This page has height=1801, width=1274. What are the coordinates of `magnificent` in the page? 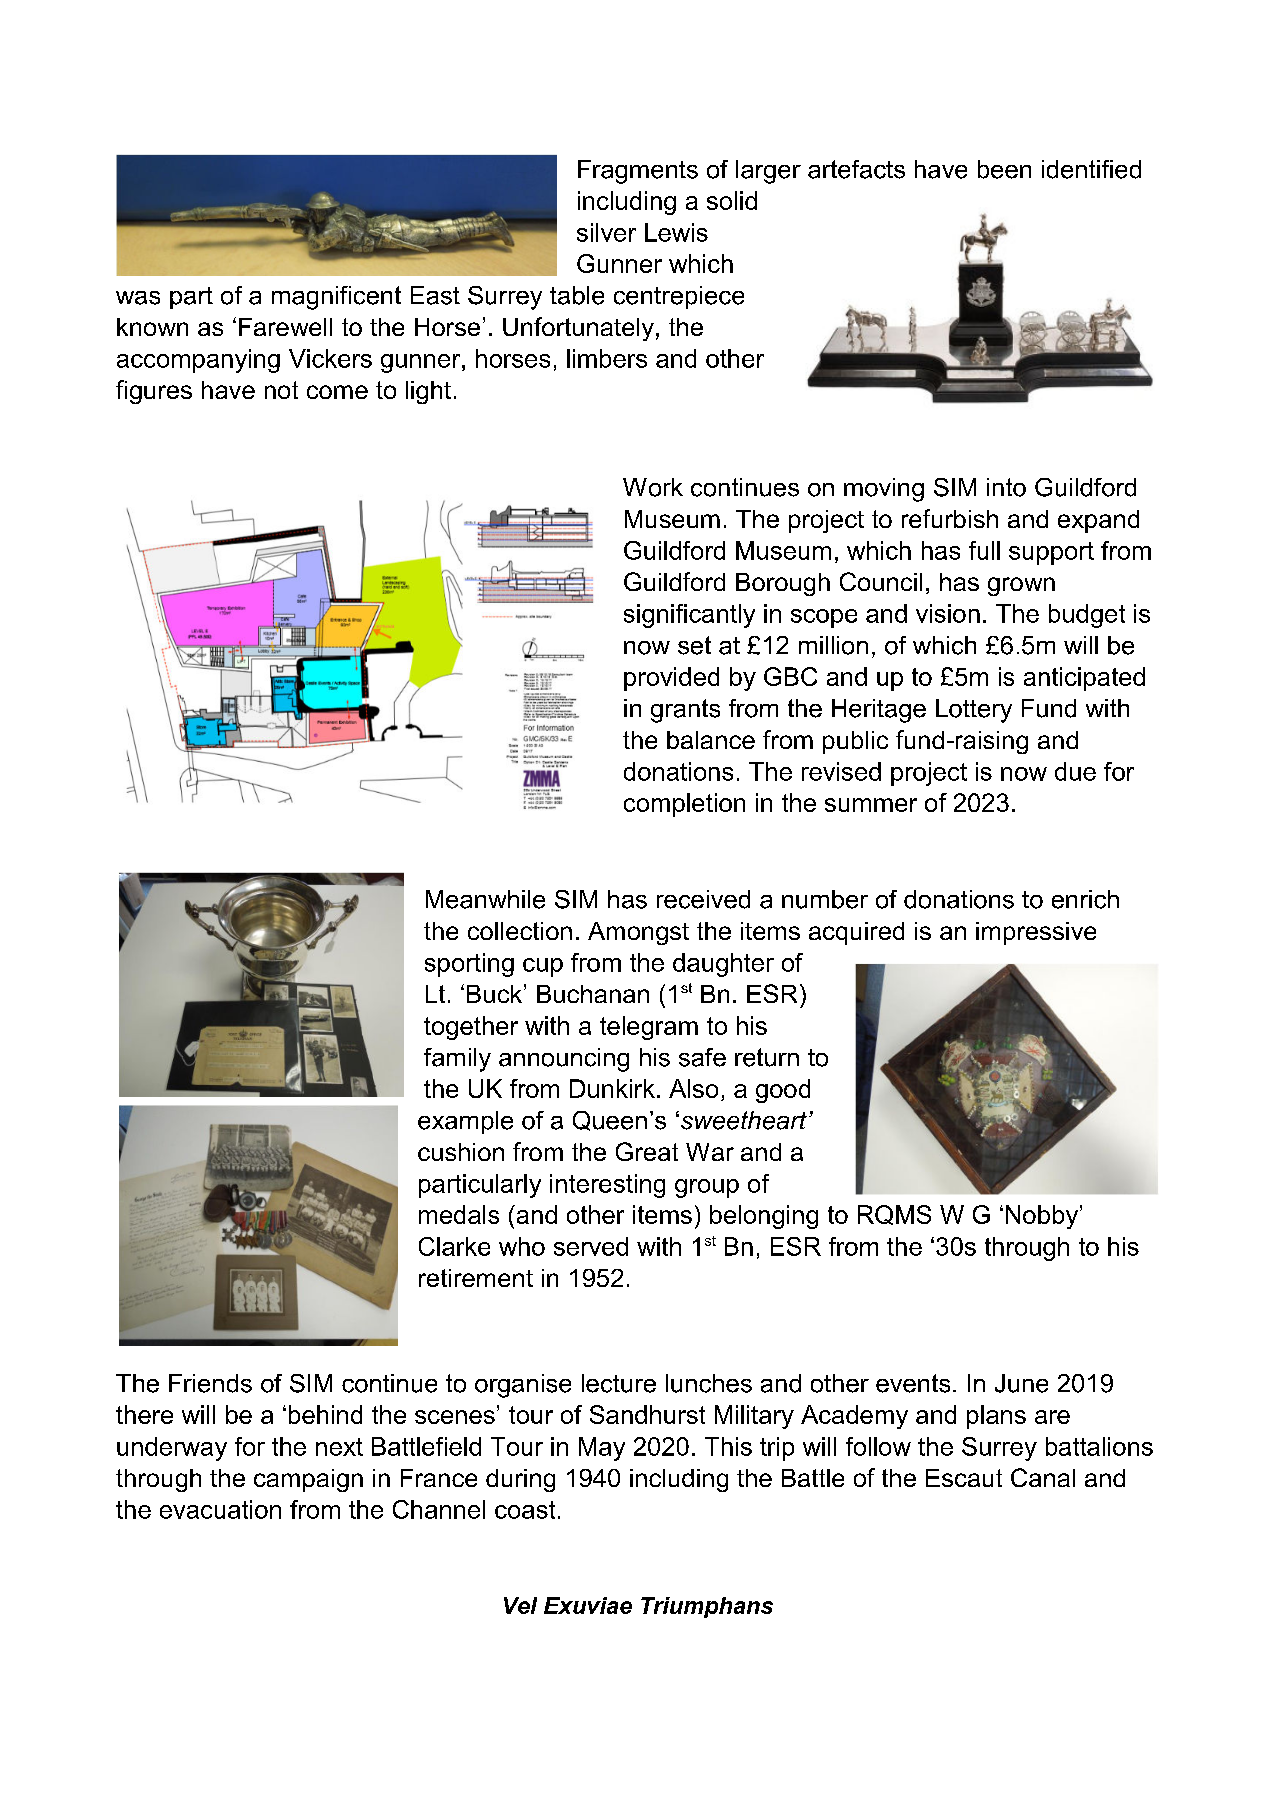 It's located at (336, 298).
